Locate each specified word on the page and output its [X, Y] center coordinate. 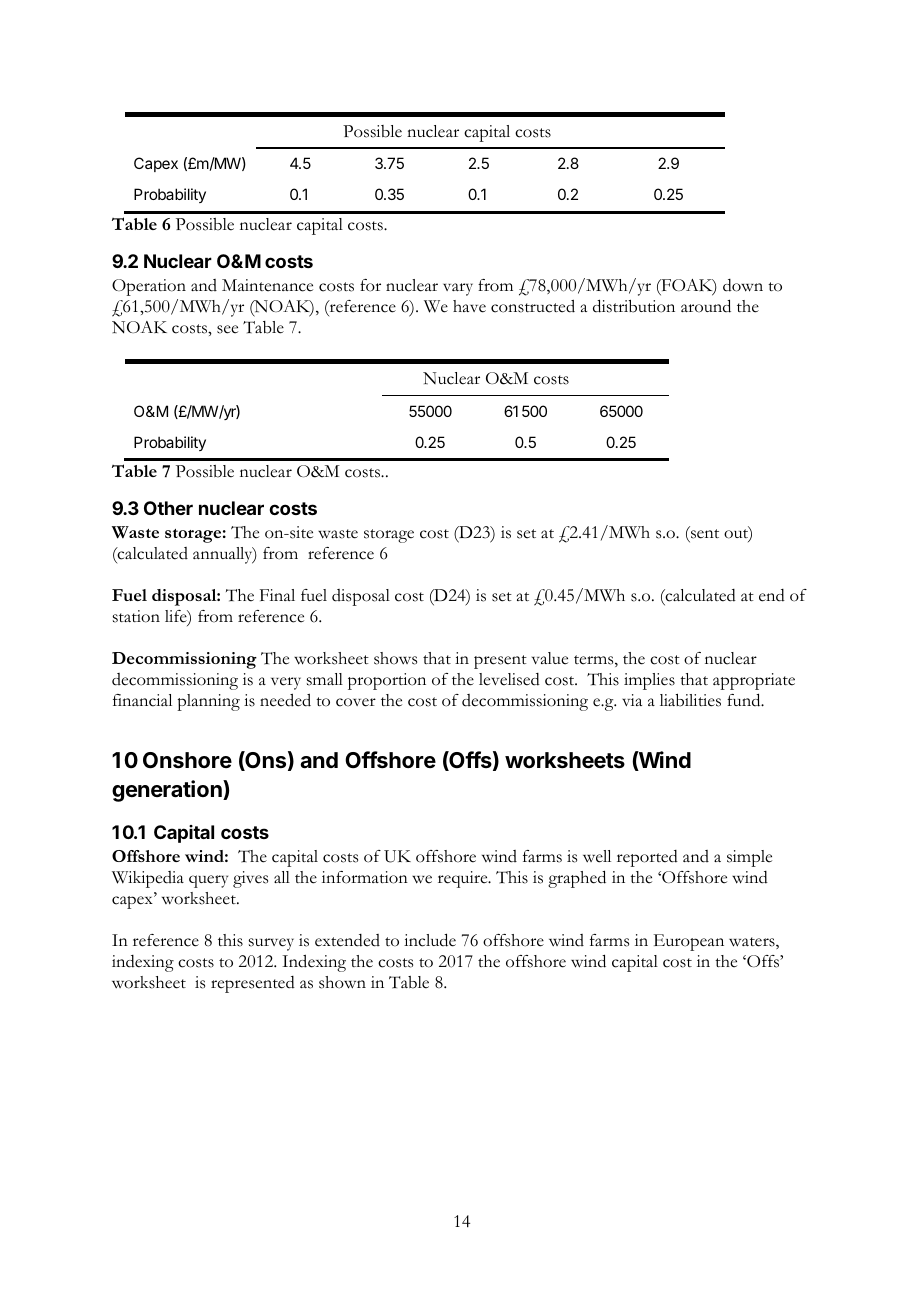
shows [395, 658]
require [464, 879]
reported [647, 858]
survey [271, 944]
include [430, 940]
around [706, 306]
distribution [634, 306]
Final [277, 595]
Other [168, 508]
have [469, 306]
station [136, 616]
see [227, 329]
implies [649, 681]
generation [168, 791]
